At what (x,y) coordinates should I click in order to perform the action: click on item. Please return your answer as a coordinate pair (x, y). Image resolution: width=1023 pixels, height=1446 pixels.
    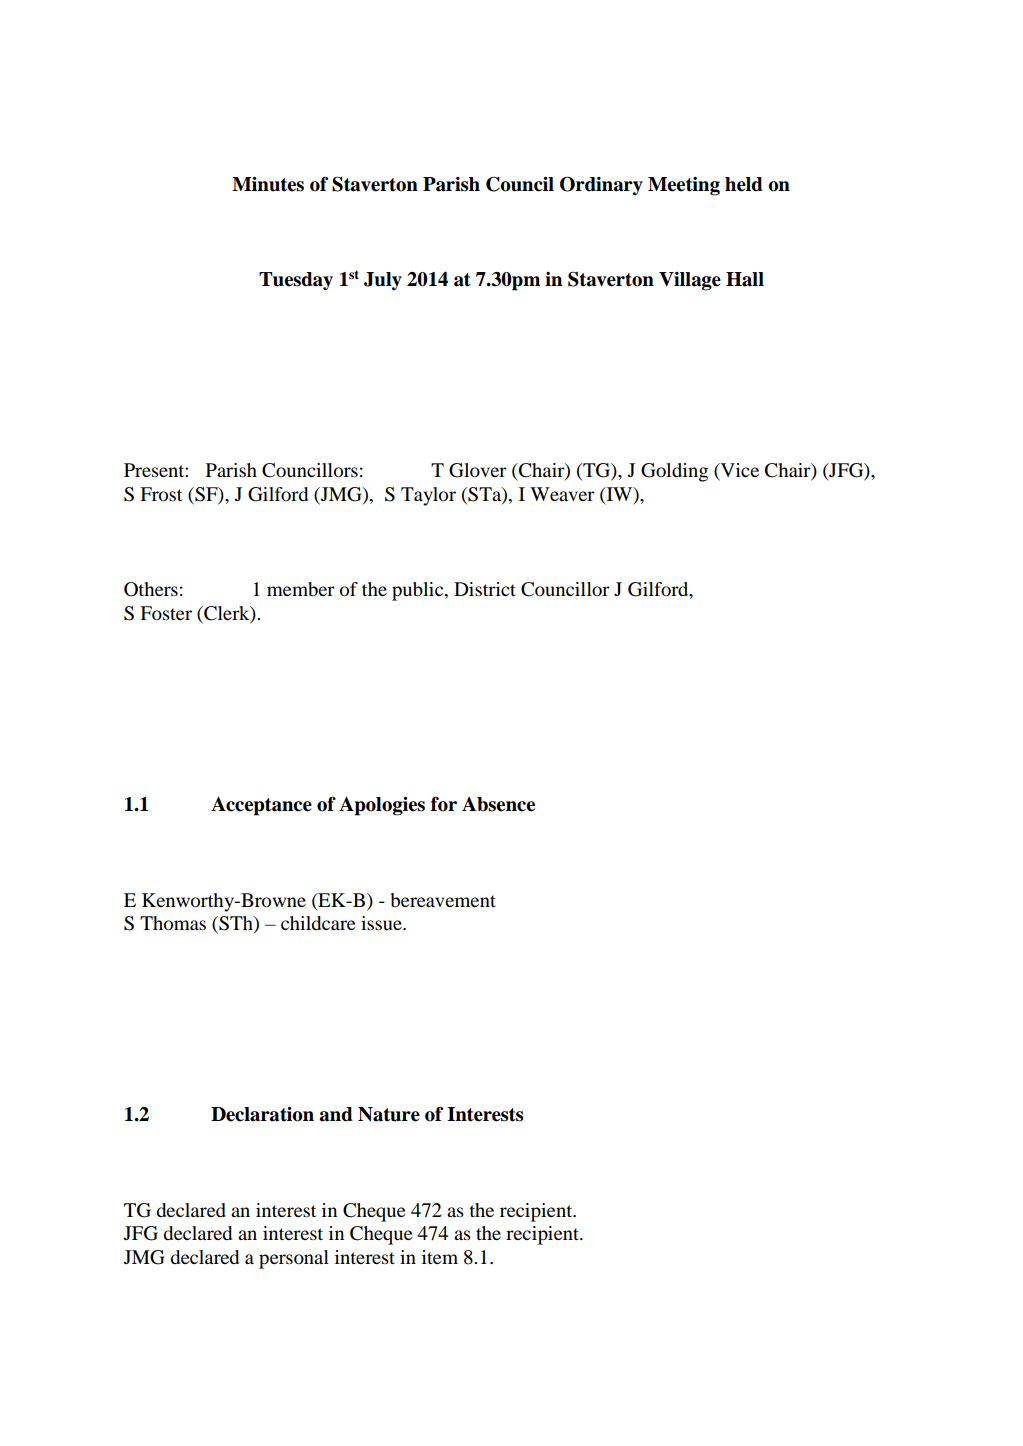
    Looking at the image, I should click on (440, 1257).
